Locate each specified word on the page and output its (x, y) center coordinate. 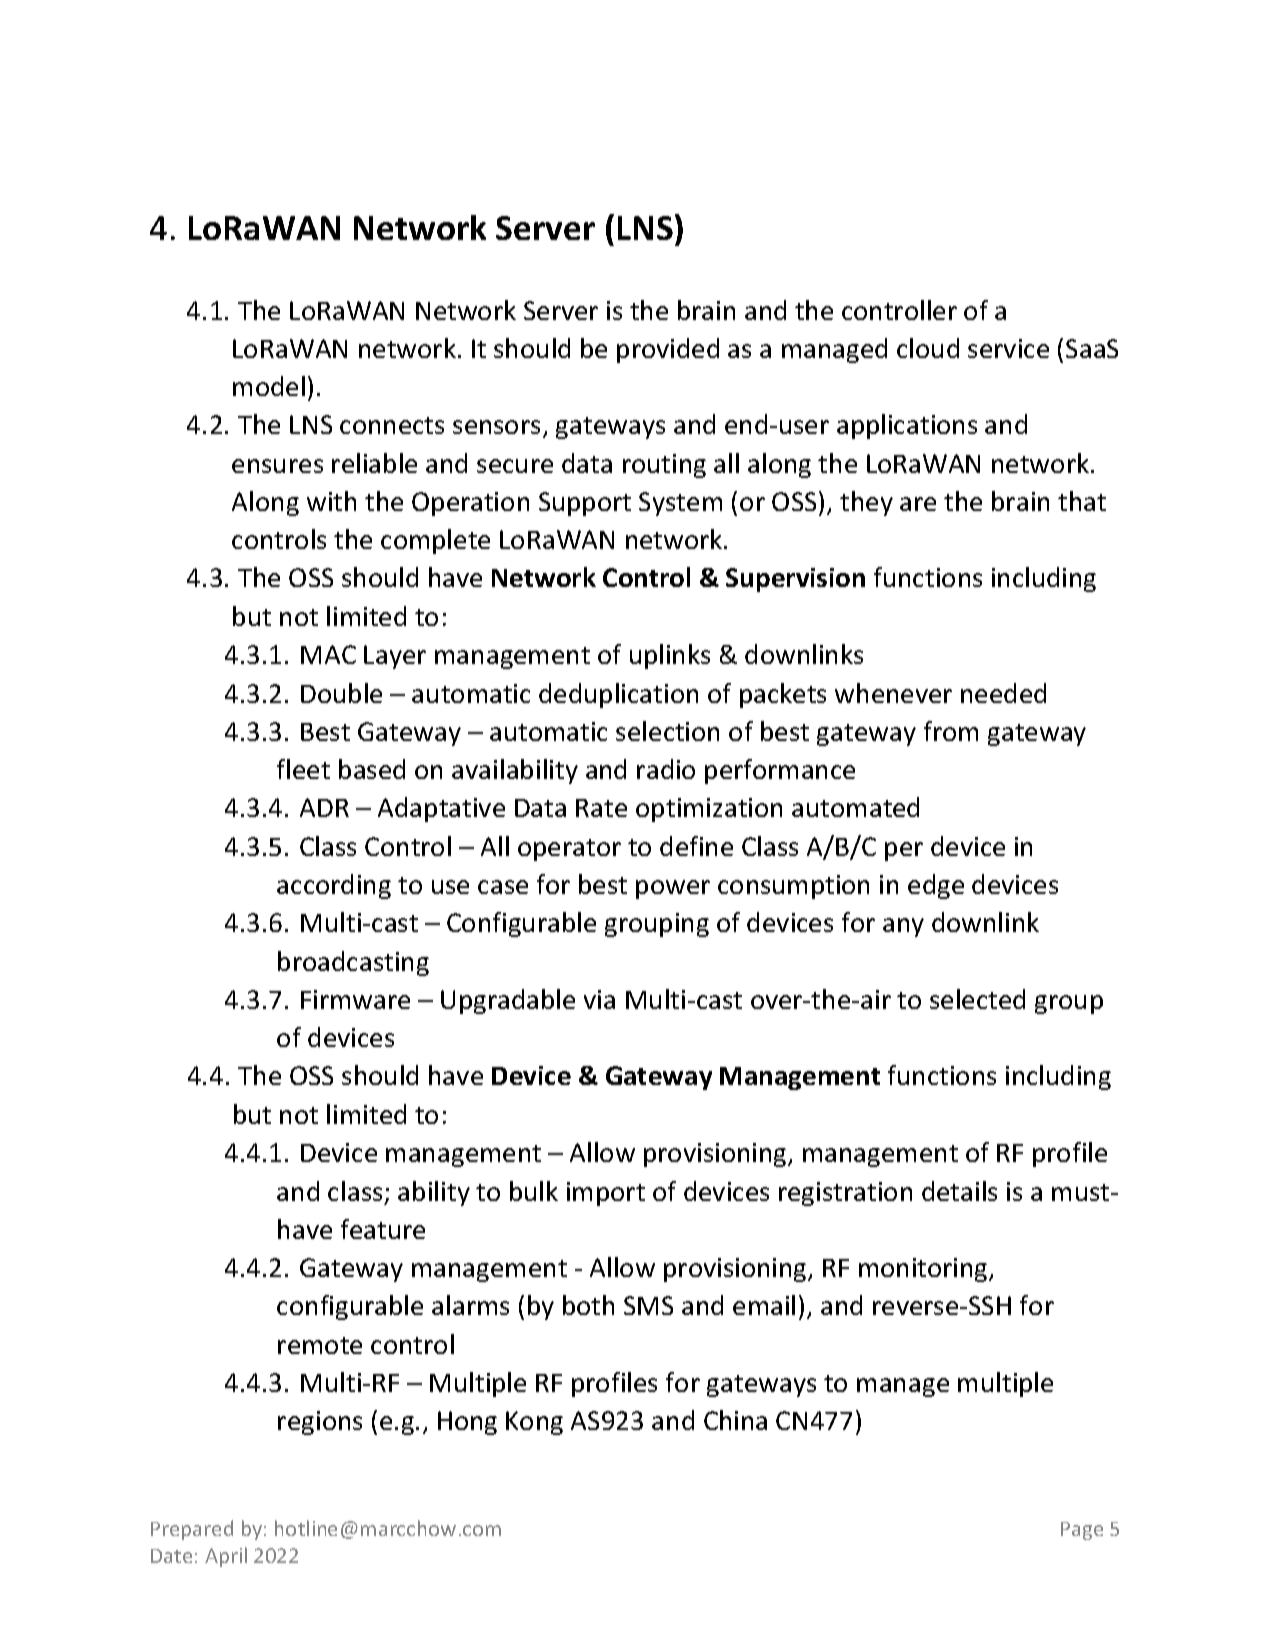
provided (668, 350)
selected (977, 999)
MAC (328, 654)
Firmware (355, 999)
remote (320, 1345)
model (269, 386)
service (1008, 348)
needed (1003, 693)
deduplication (618, 695)
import (606, 1194)
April (226, 1557)
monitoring (924, 1270)
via (599, 999)
